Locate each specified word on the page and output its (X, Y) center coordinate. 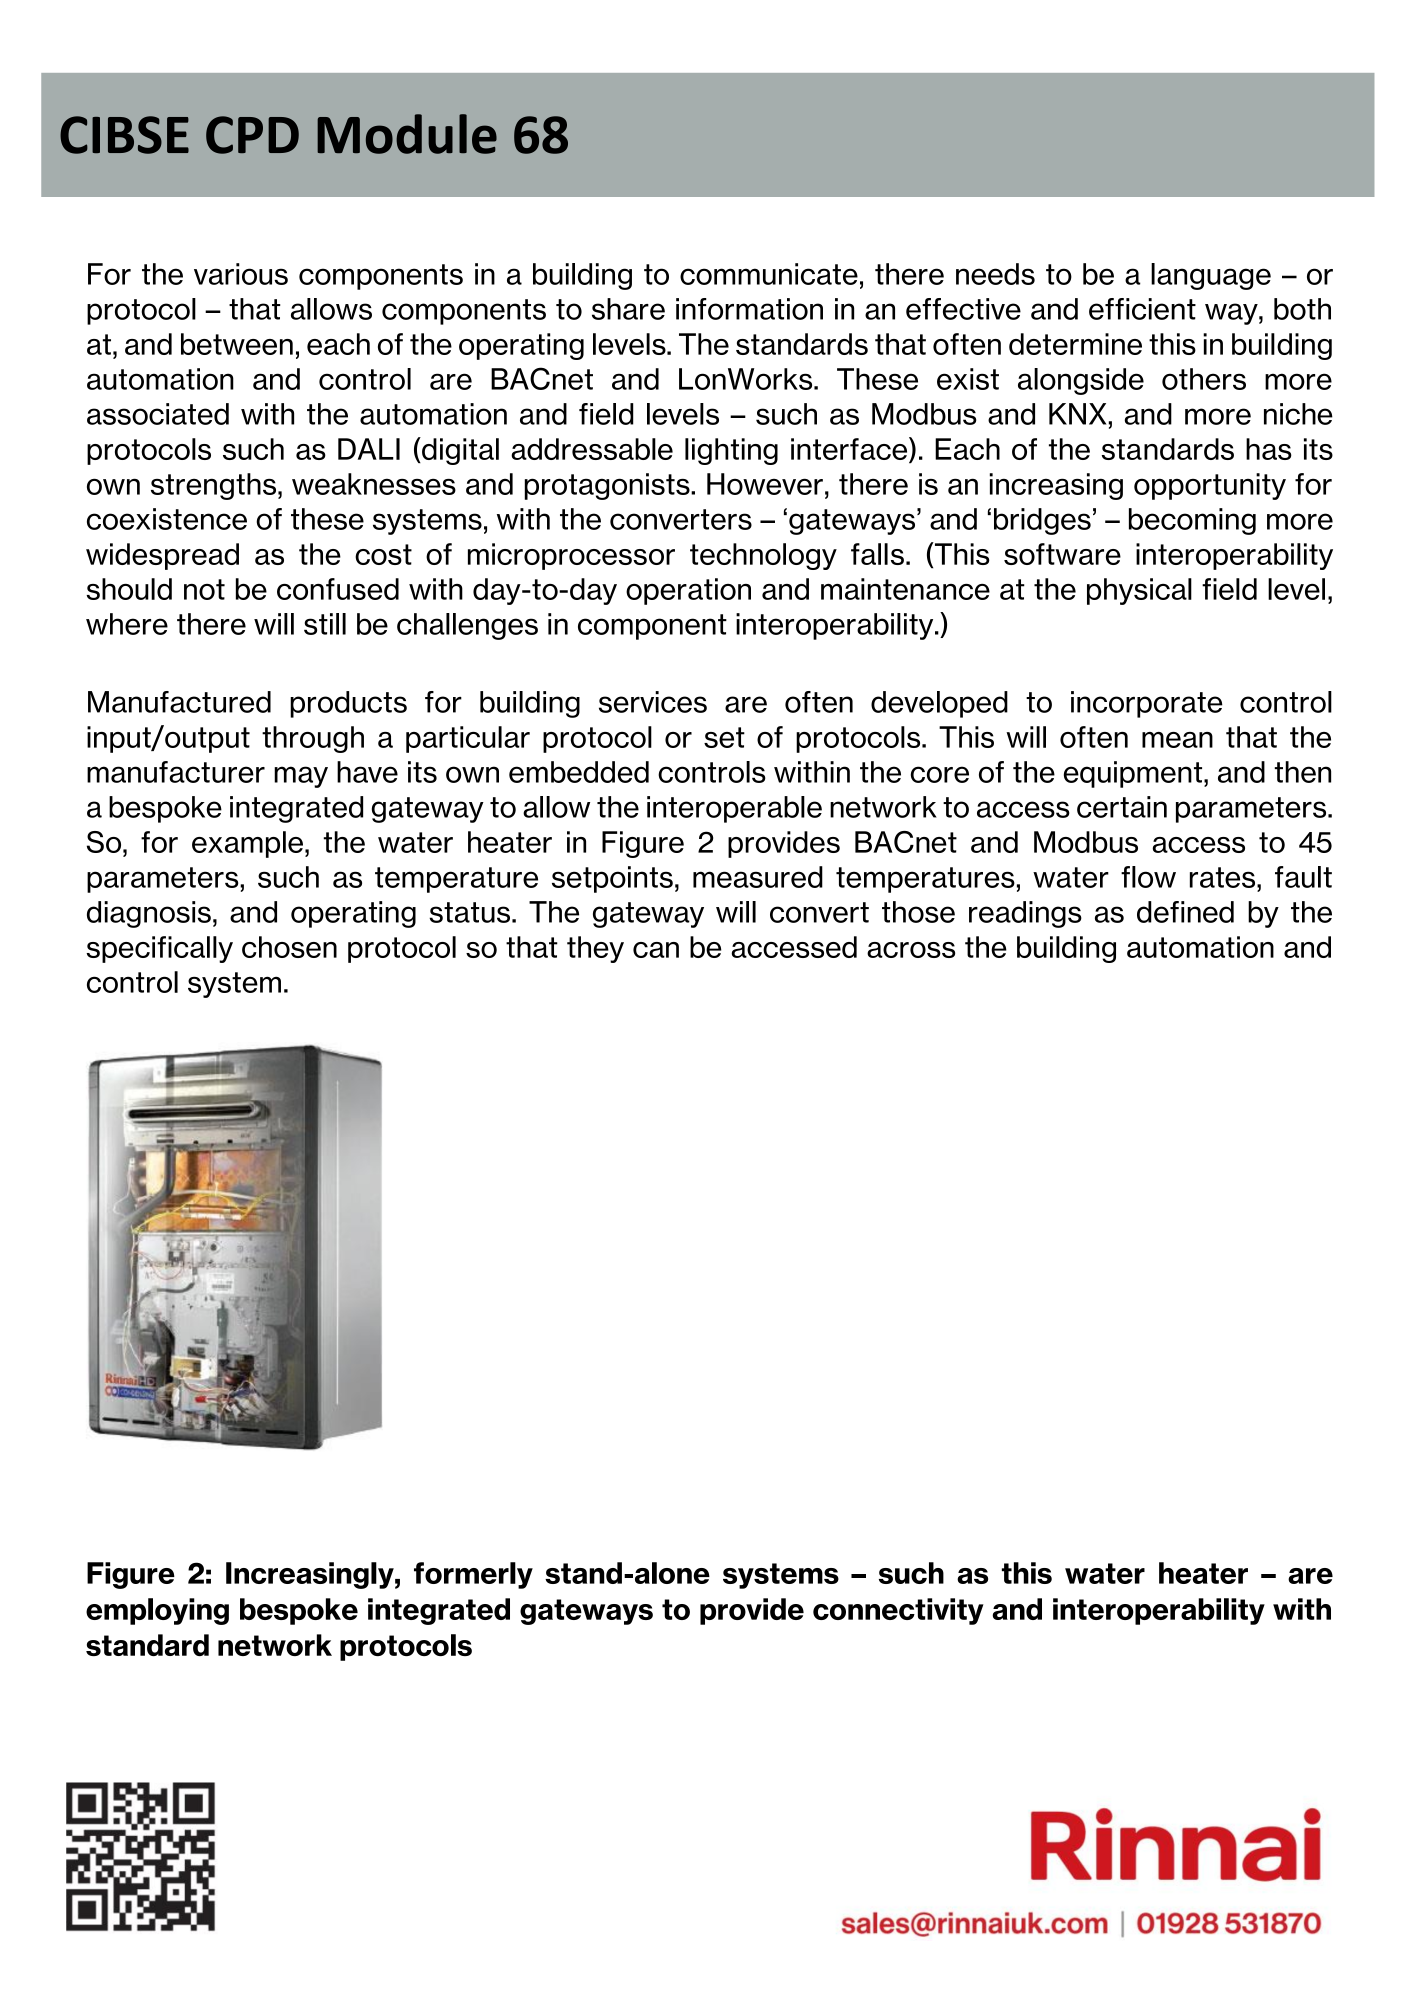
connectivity (898, 1611)
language (1211, 276)
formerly (473, 1575)
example (247, 844)
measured (758, 877)
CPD (252, 135)
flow (1148, 877)
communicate (769, 274)
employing (157, 1611)
